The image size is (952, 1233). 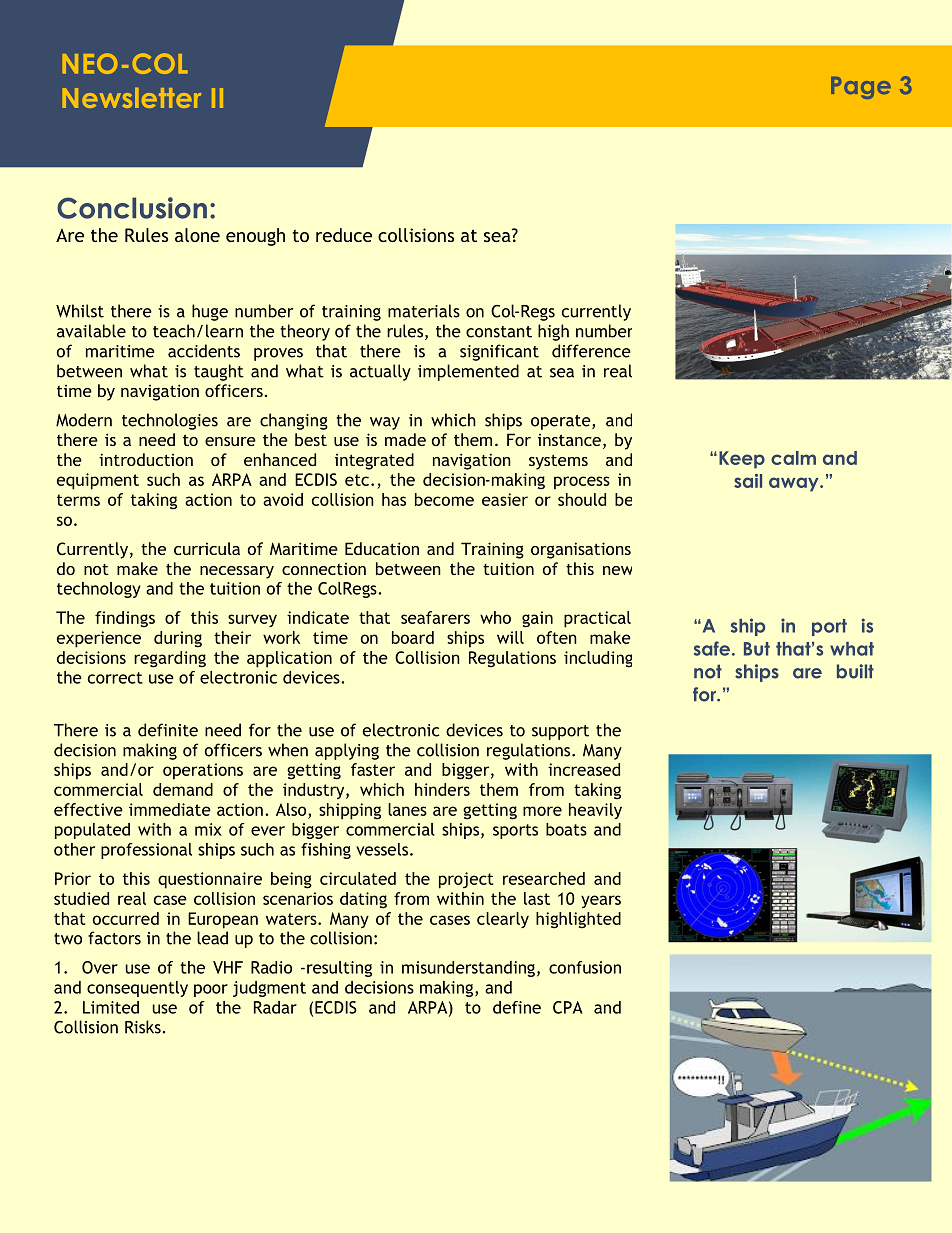 What do you see at coordinates (382, 548) in the screenshot?
I see `Education` at bounding box center [382, 548].
